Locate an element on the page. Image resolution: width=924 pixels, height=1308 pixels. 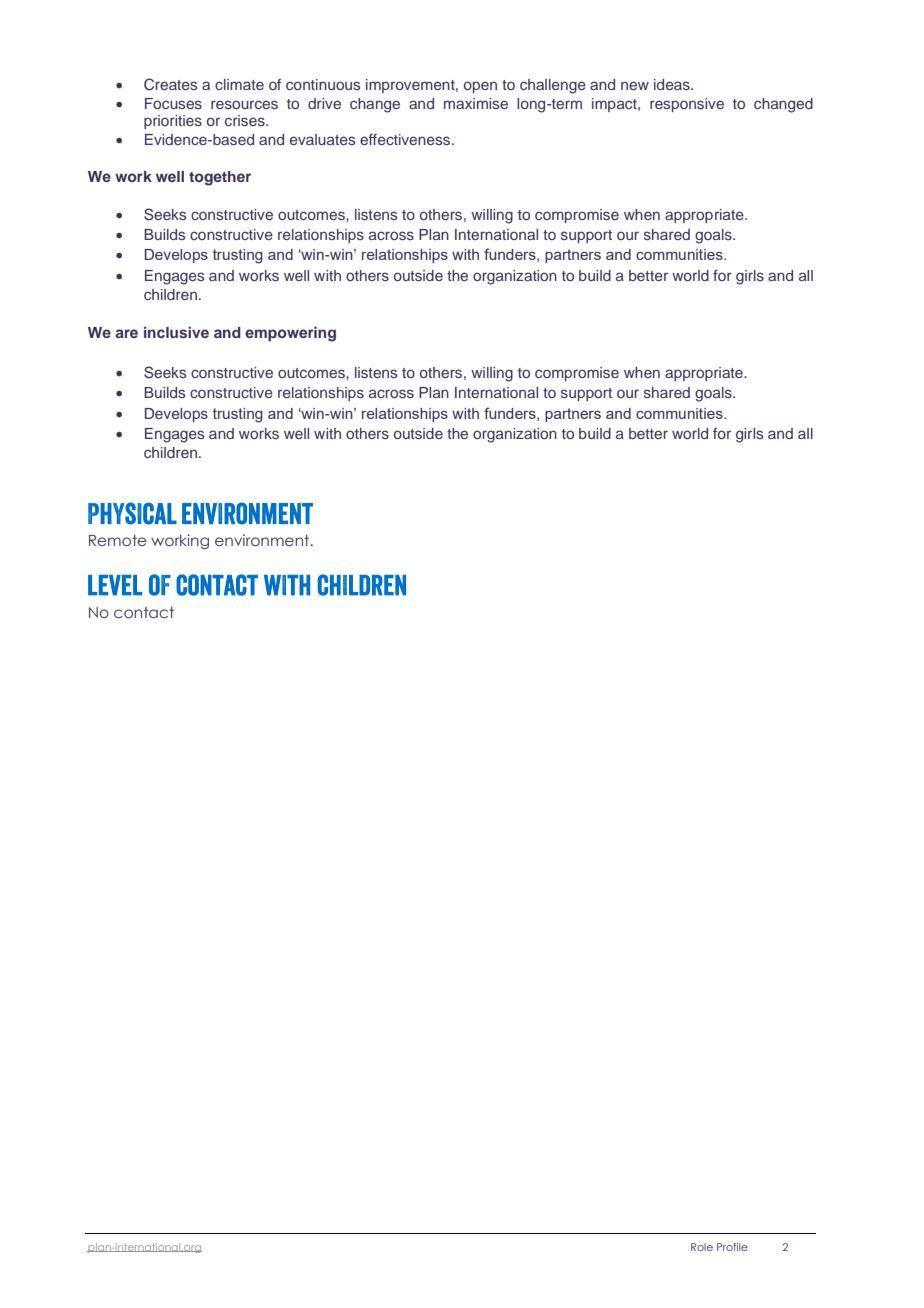
empowering is located at coordinates (290, 334).
